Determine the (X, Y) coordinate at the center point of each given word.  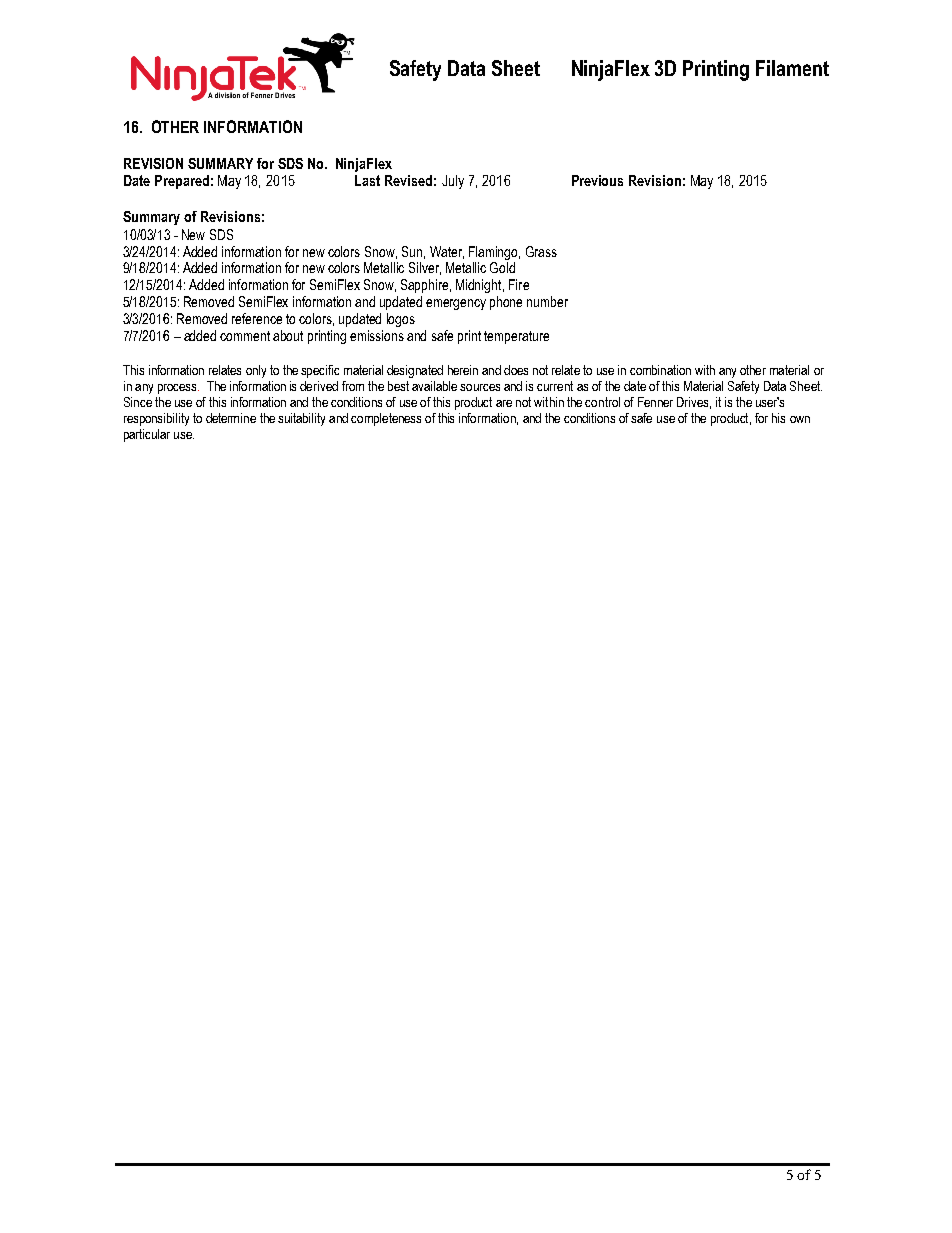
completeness (386, 419)
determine (231, 418)
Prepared (182, 182)
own (800, 419)
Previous (597, 180)
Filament (792, 68)
